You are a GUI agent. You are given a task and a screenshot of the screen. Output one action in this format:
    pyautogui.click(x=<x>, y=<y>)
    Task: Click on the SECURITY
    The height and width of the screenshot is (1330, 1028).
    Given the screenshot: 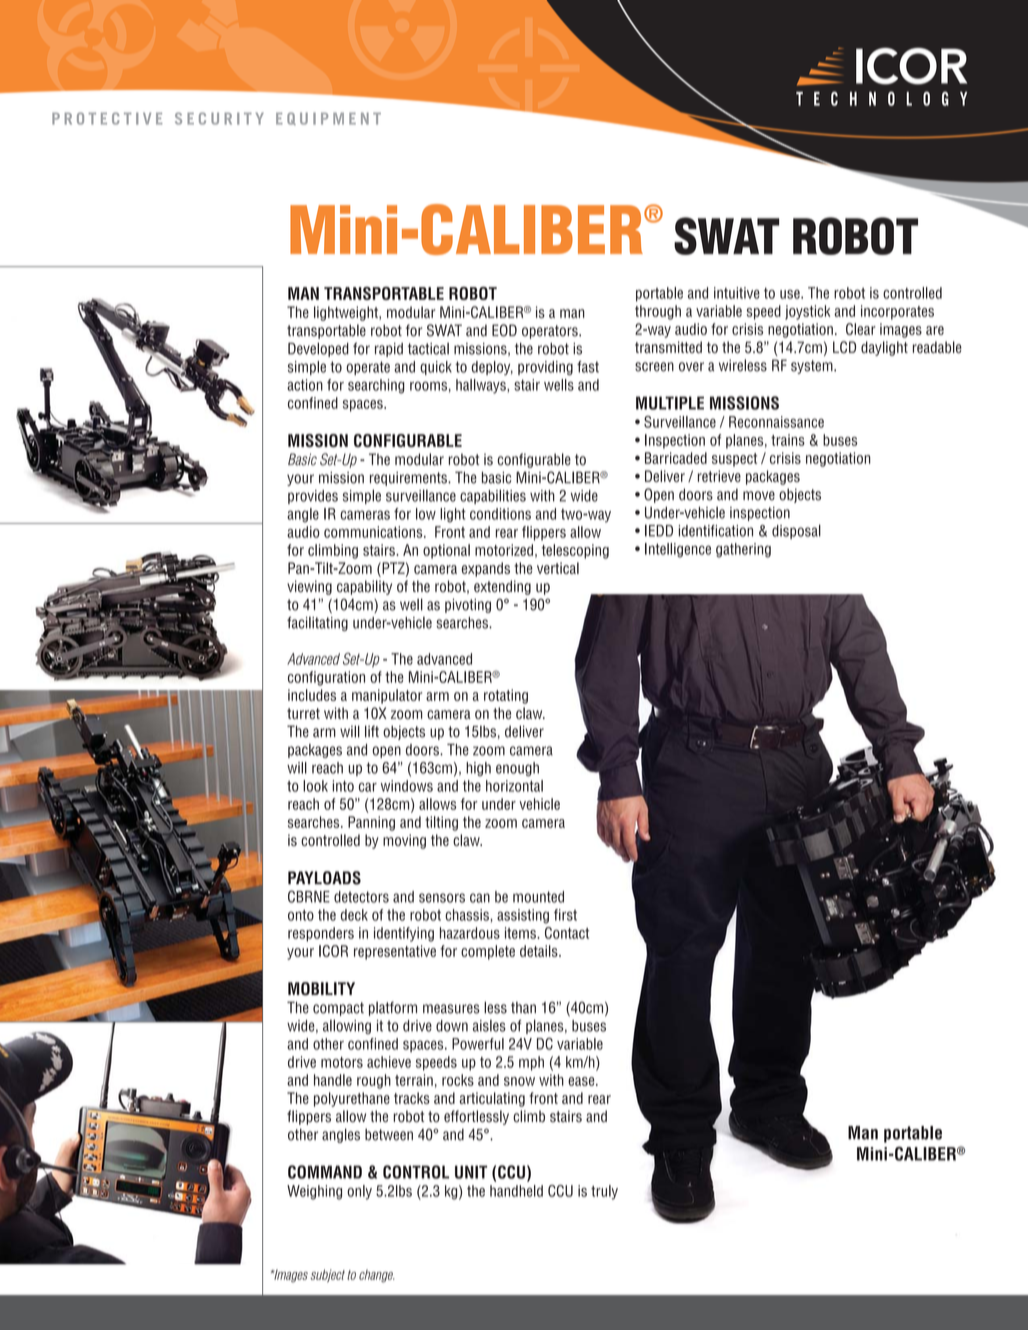 What is the action you would take?
    pyautogui.click(x=219, y=118)
